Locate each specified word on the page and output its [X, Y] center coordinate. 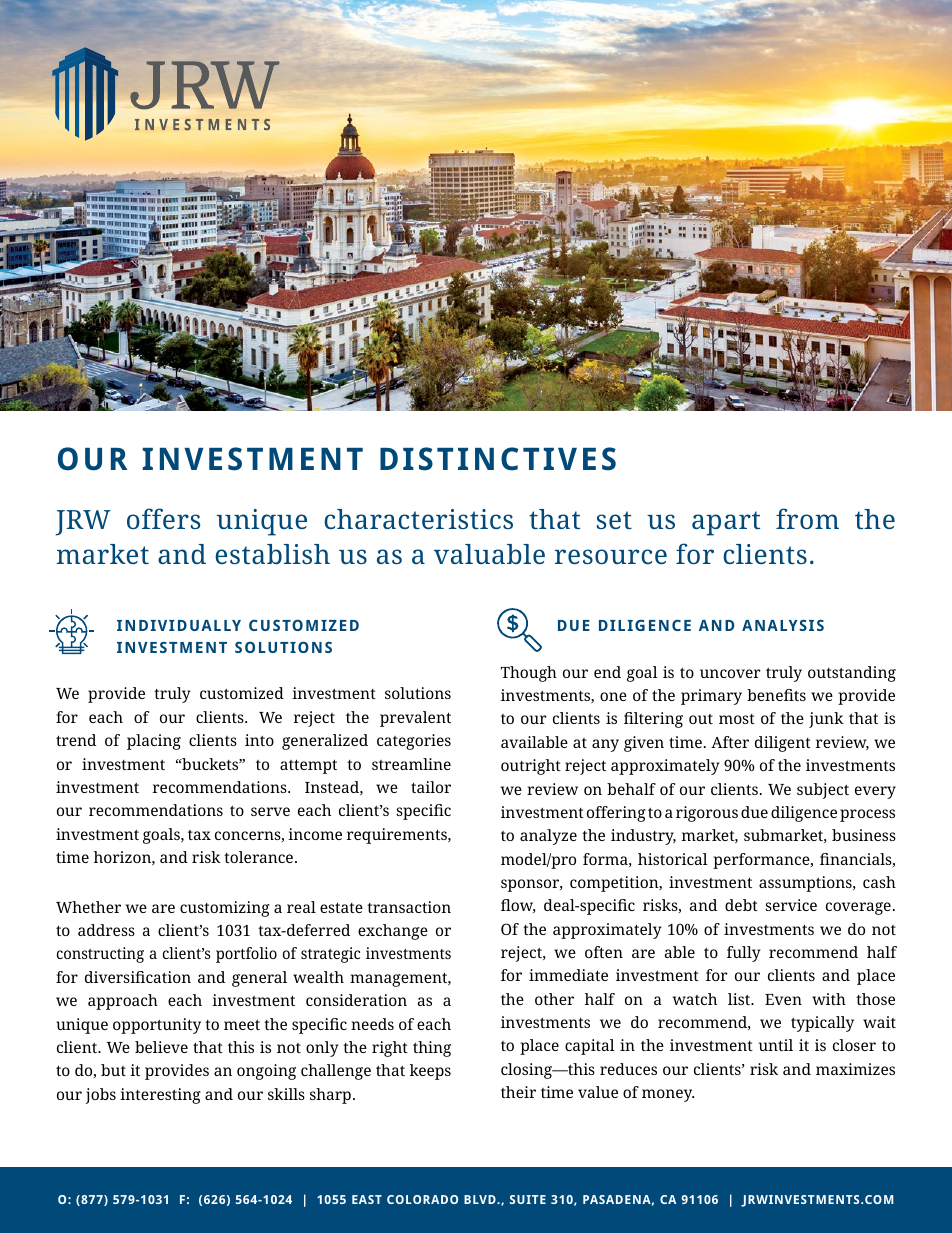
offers [163, 518]
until [776, 1045]
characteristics [418, 519]
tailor [431, 787]
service [791, 905]
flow [518, 906]
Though [529, 674]
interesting [160, 1096]
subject [823, 791]
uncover [730, 673]
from [807, 518]
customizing [225, 909]
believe [161, 1047]
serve [270, 811]
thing [432, 1049]
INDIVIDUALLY [179, 625]
